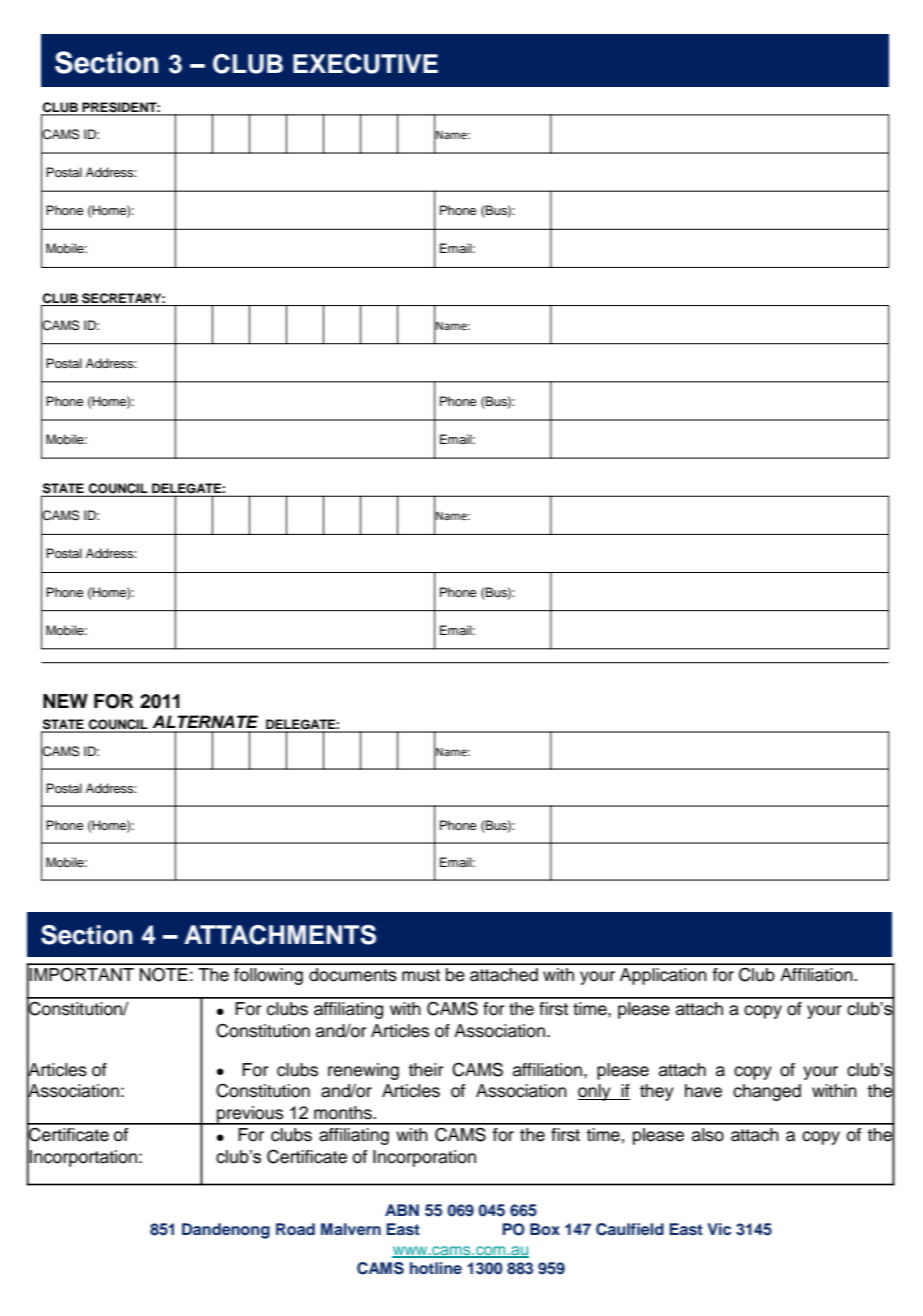 The image size is (923, 1316). I want to click on have, so click(703, 1091).
